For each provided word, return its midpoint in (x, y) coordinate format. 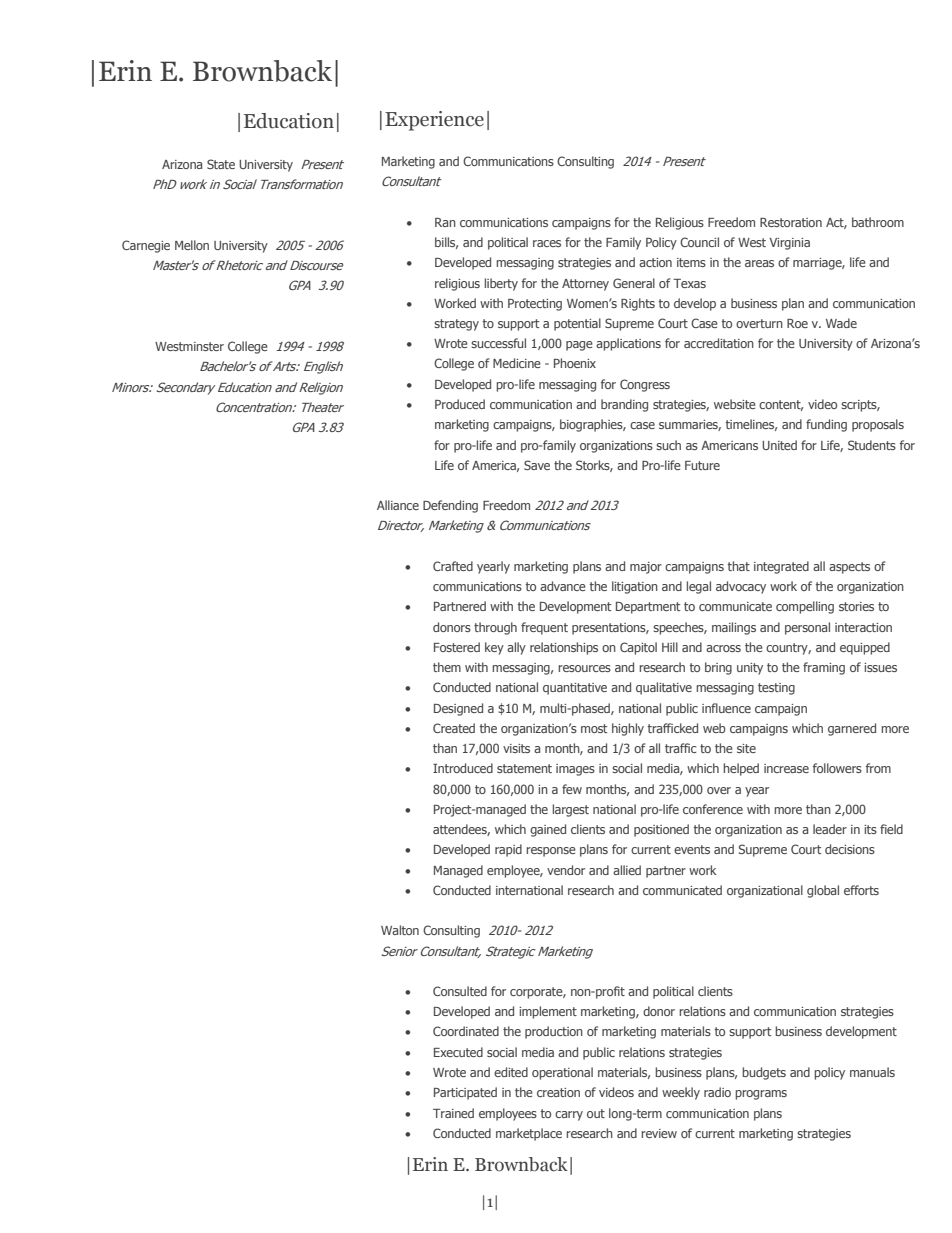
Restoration (791, 222)
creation (558, 1092)
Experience (434, 121)
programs (761, 1095)
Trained (453, 1113)
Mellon (192, 245)
